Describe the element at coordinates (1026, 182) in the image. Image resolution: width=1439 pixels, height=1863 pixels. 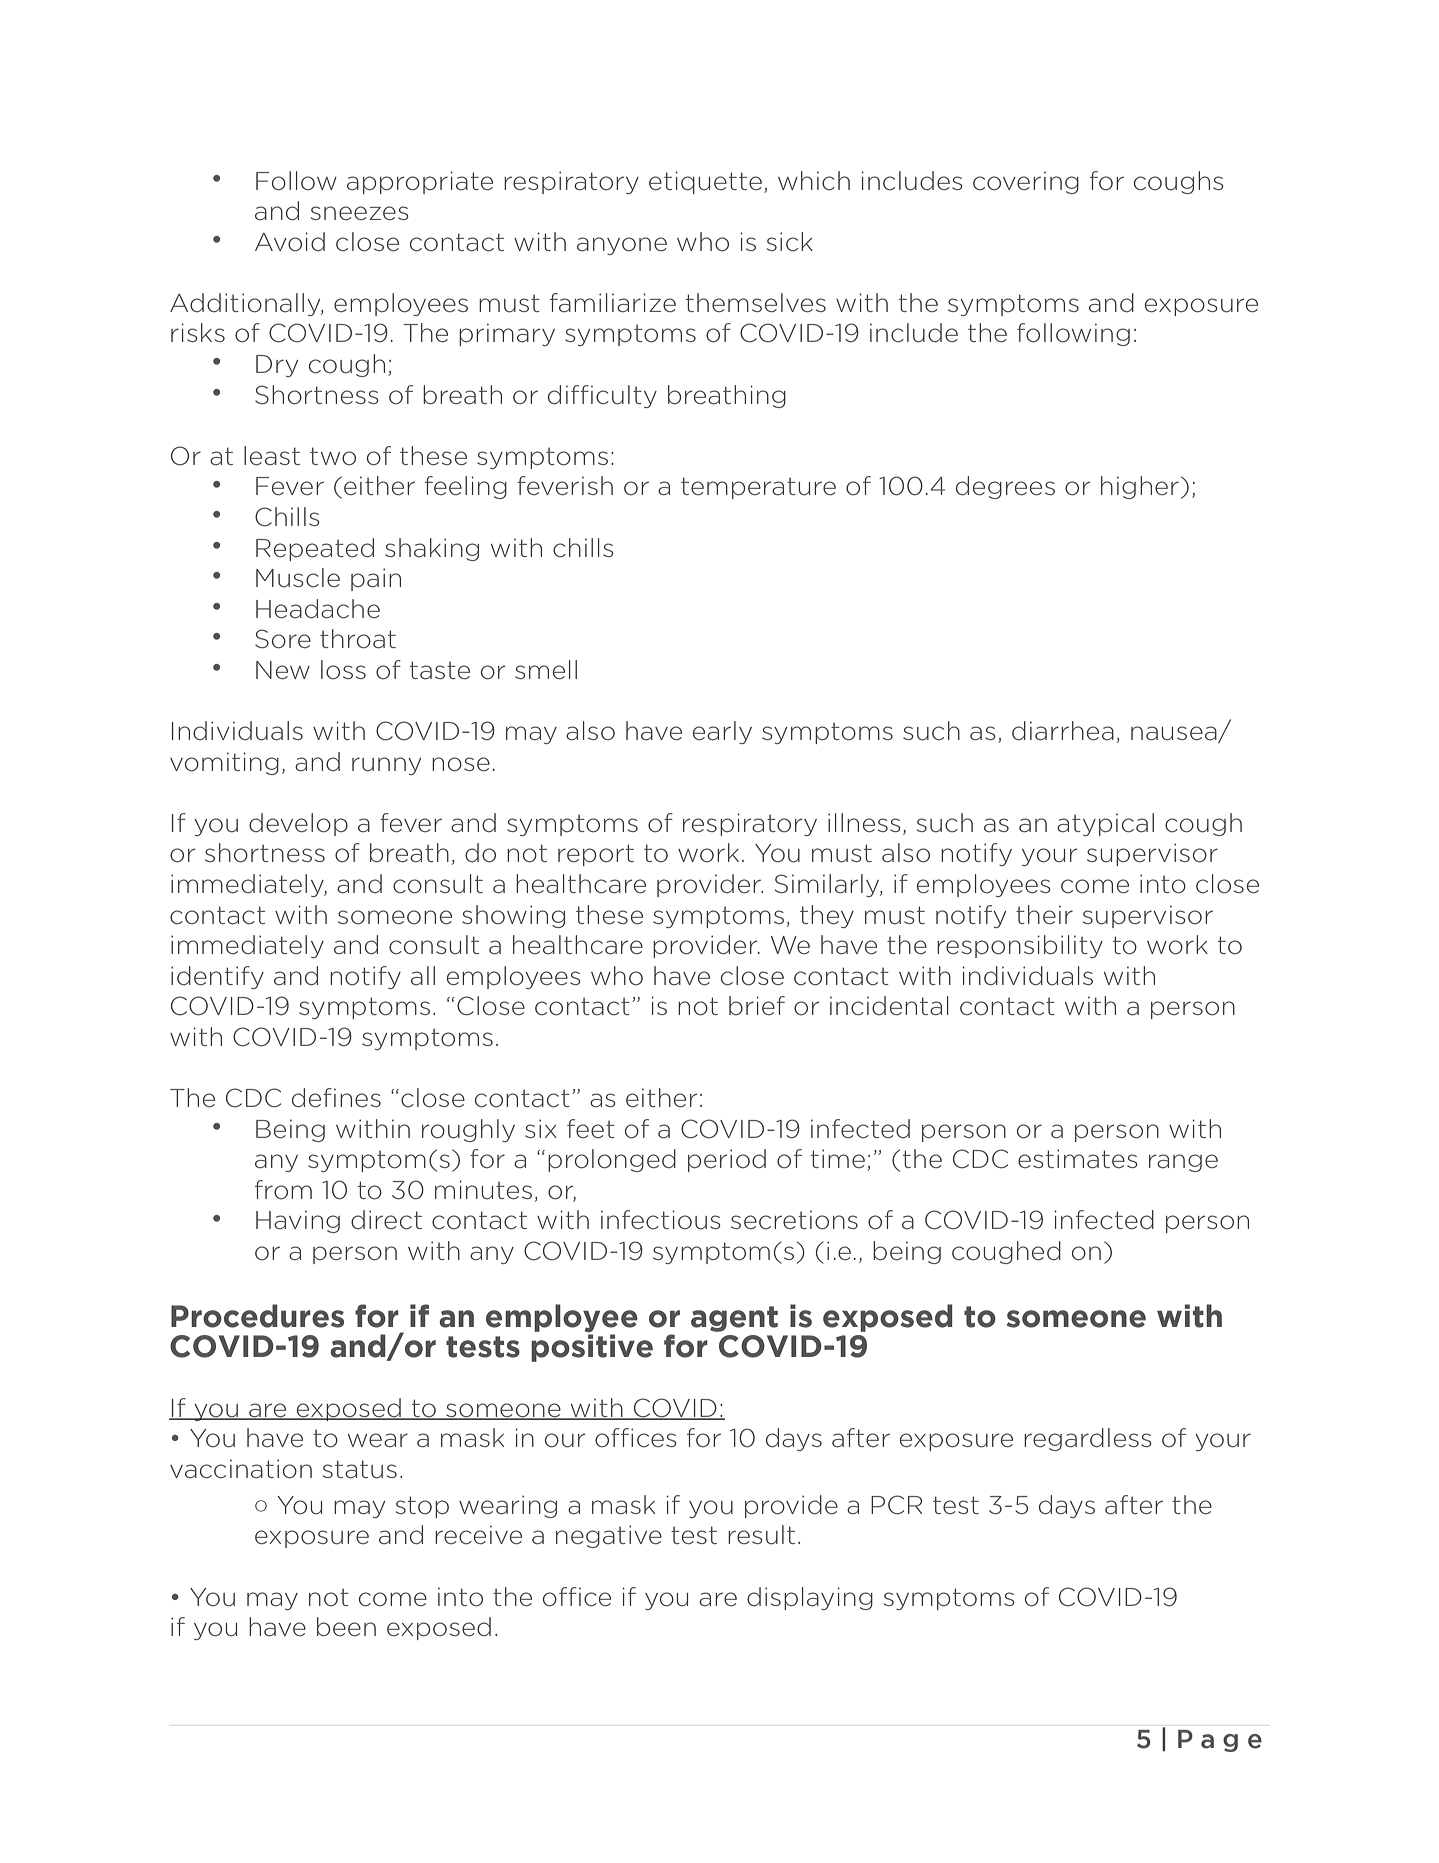
I see `covering` at that location.
